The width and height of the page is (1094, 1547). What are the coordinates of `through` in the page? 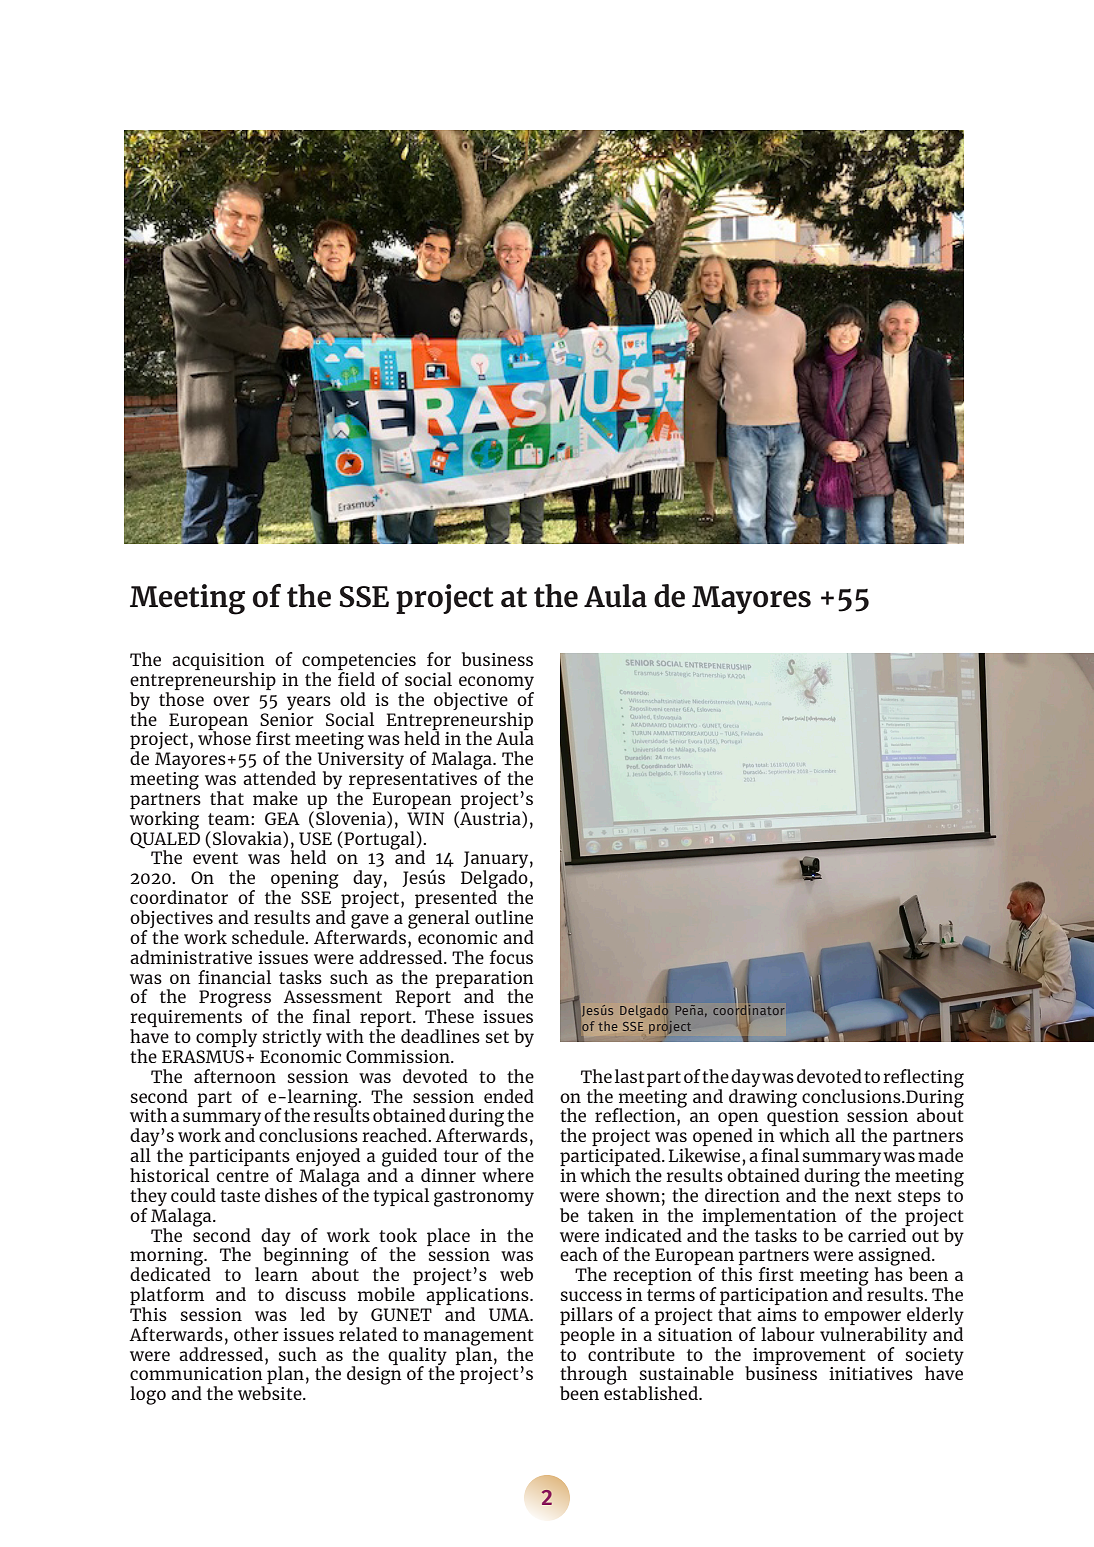 It's located at (593, 1376).
